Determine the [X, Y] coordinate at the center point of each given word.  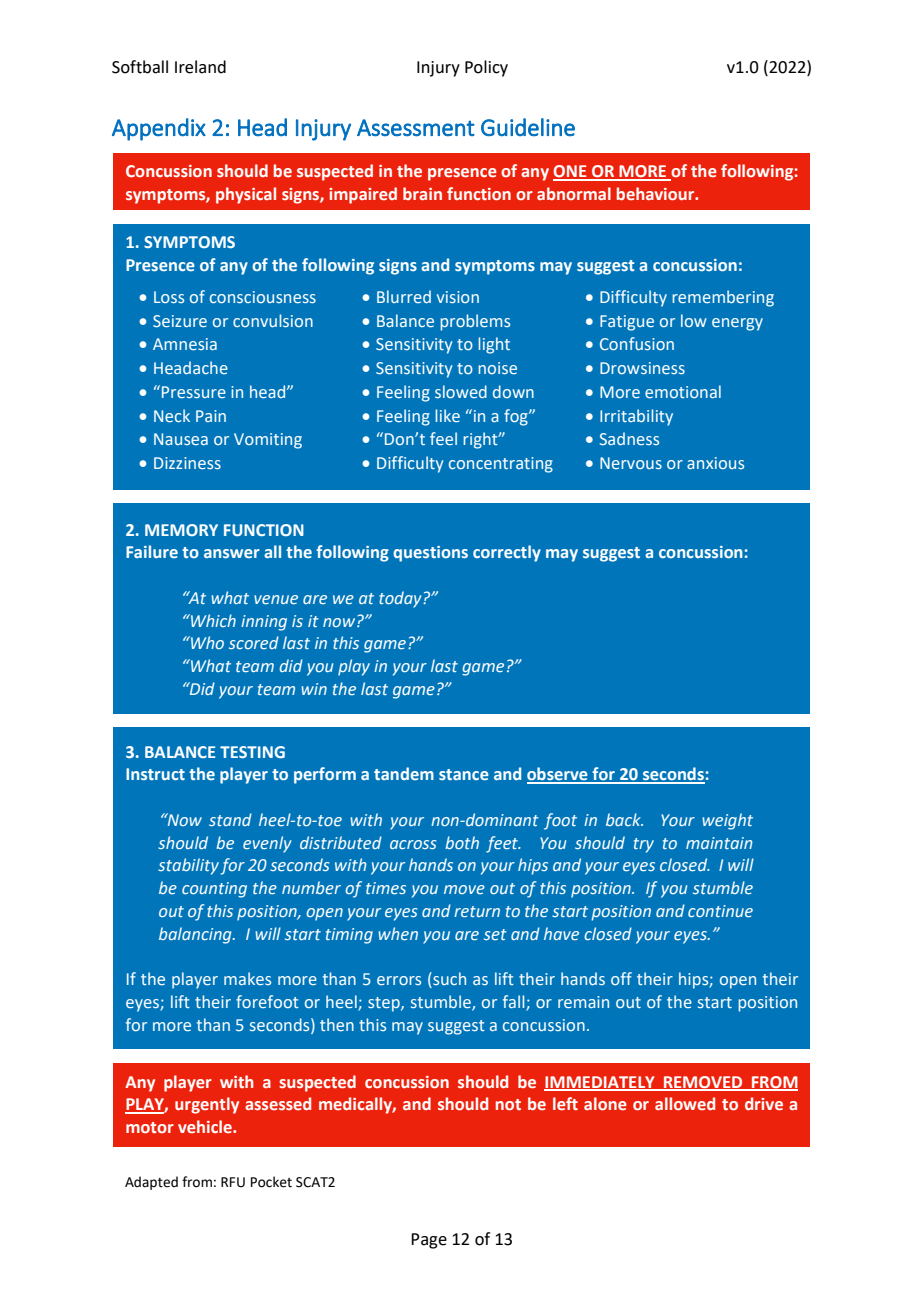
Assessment [416, 127]
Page [429, 1241]
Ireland [200, 67]
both [462, 842]
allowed [685, 1103]
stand [230, 819]
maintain [719, 843]
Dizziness [187, 463]
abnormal [574, 193]
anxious [715, 463]
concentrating [501, 465]
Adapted [151, 1183]
